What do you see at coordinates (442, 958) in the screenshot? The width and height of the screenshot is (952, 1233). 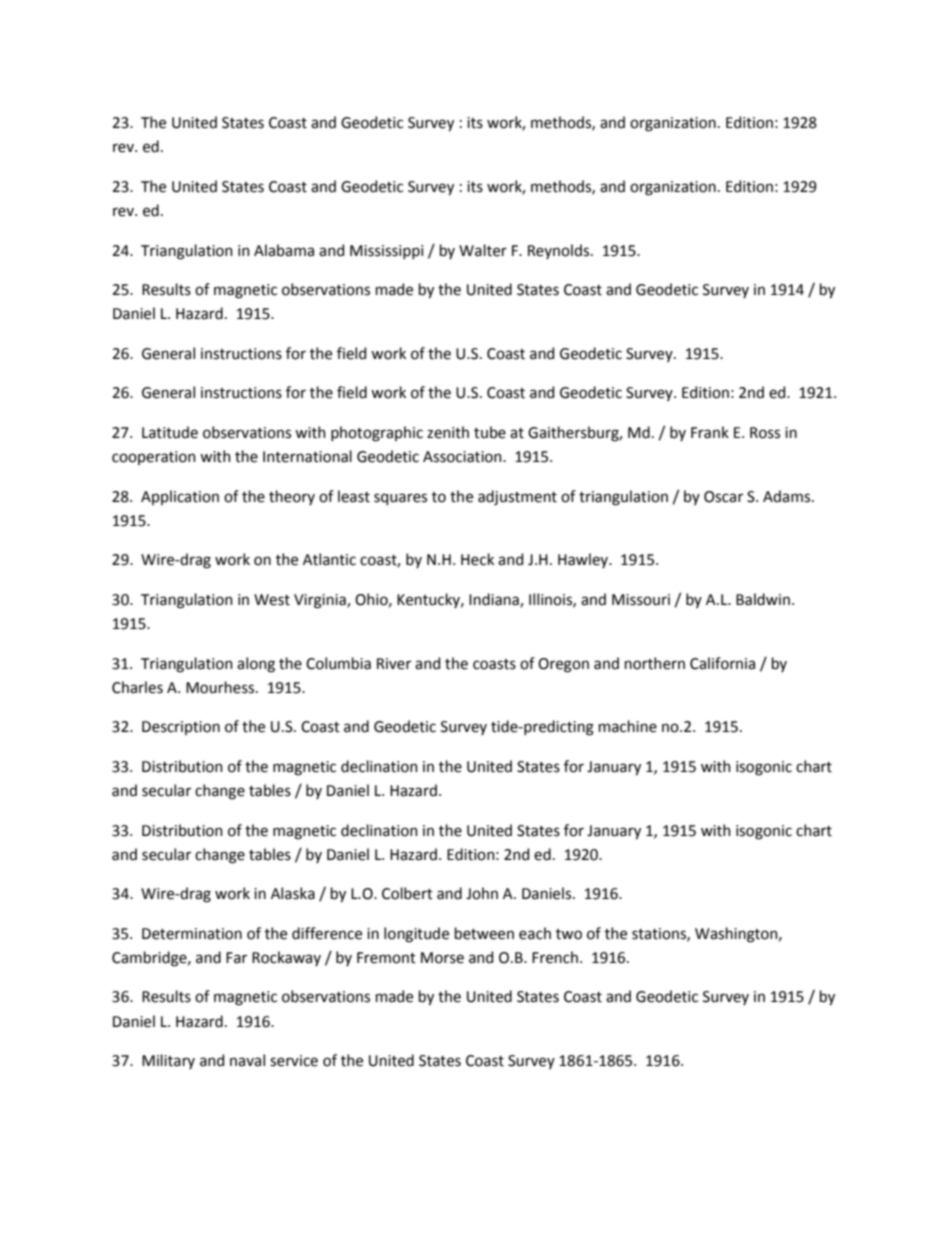 I see `Morse` at bounding box center [442, 958].
